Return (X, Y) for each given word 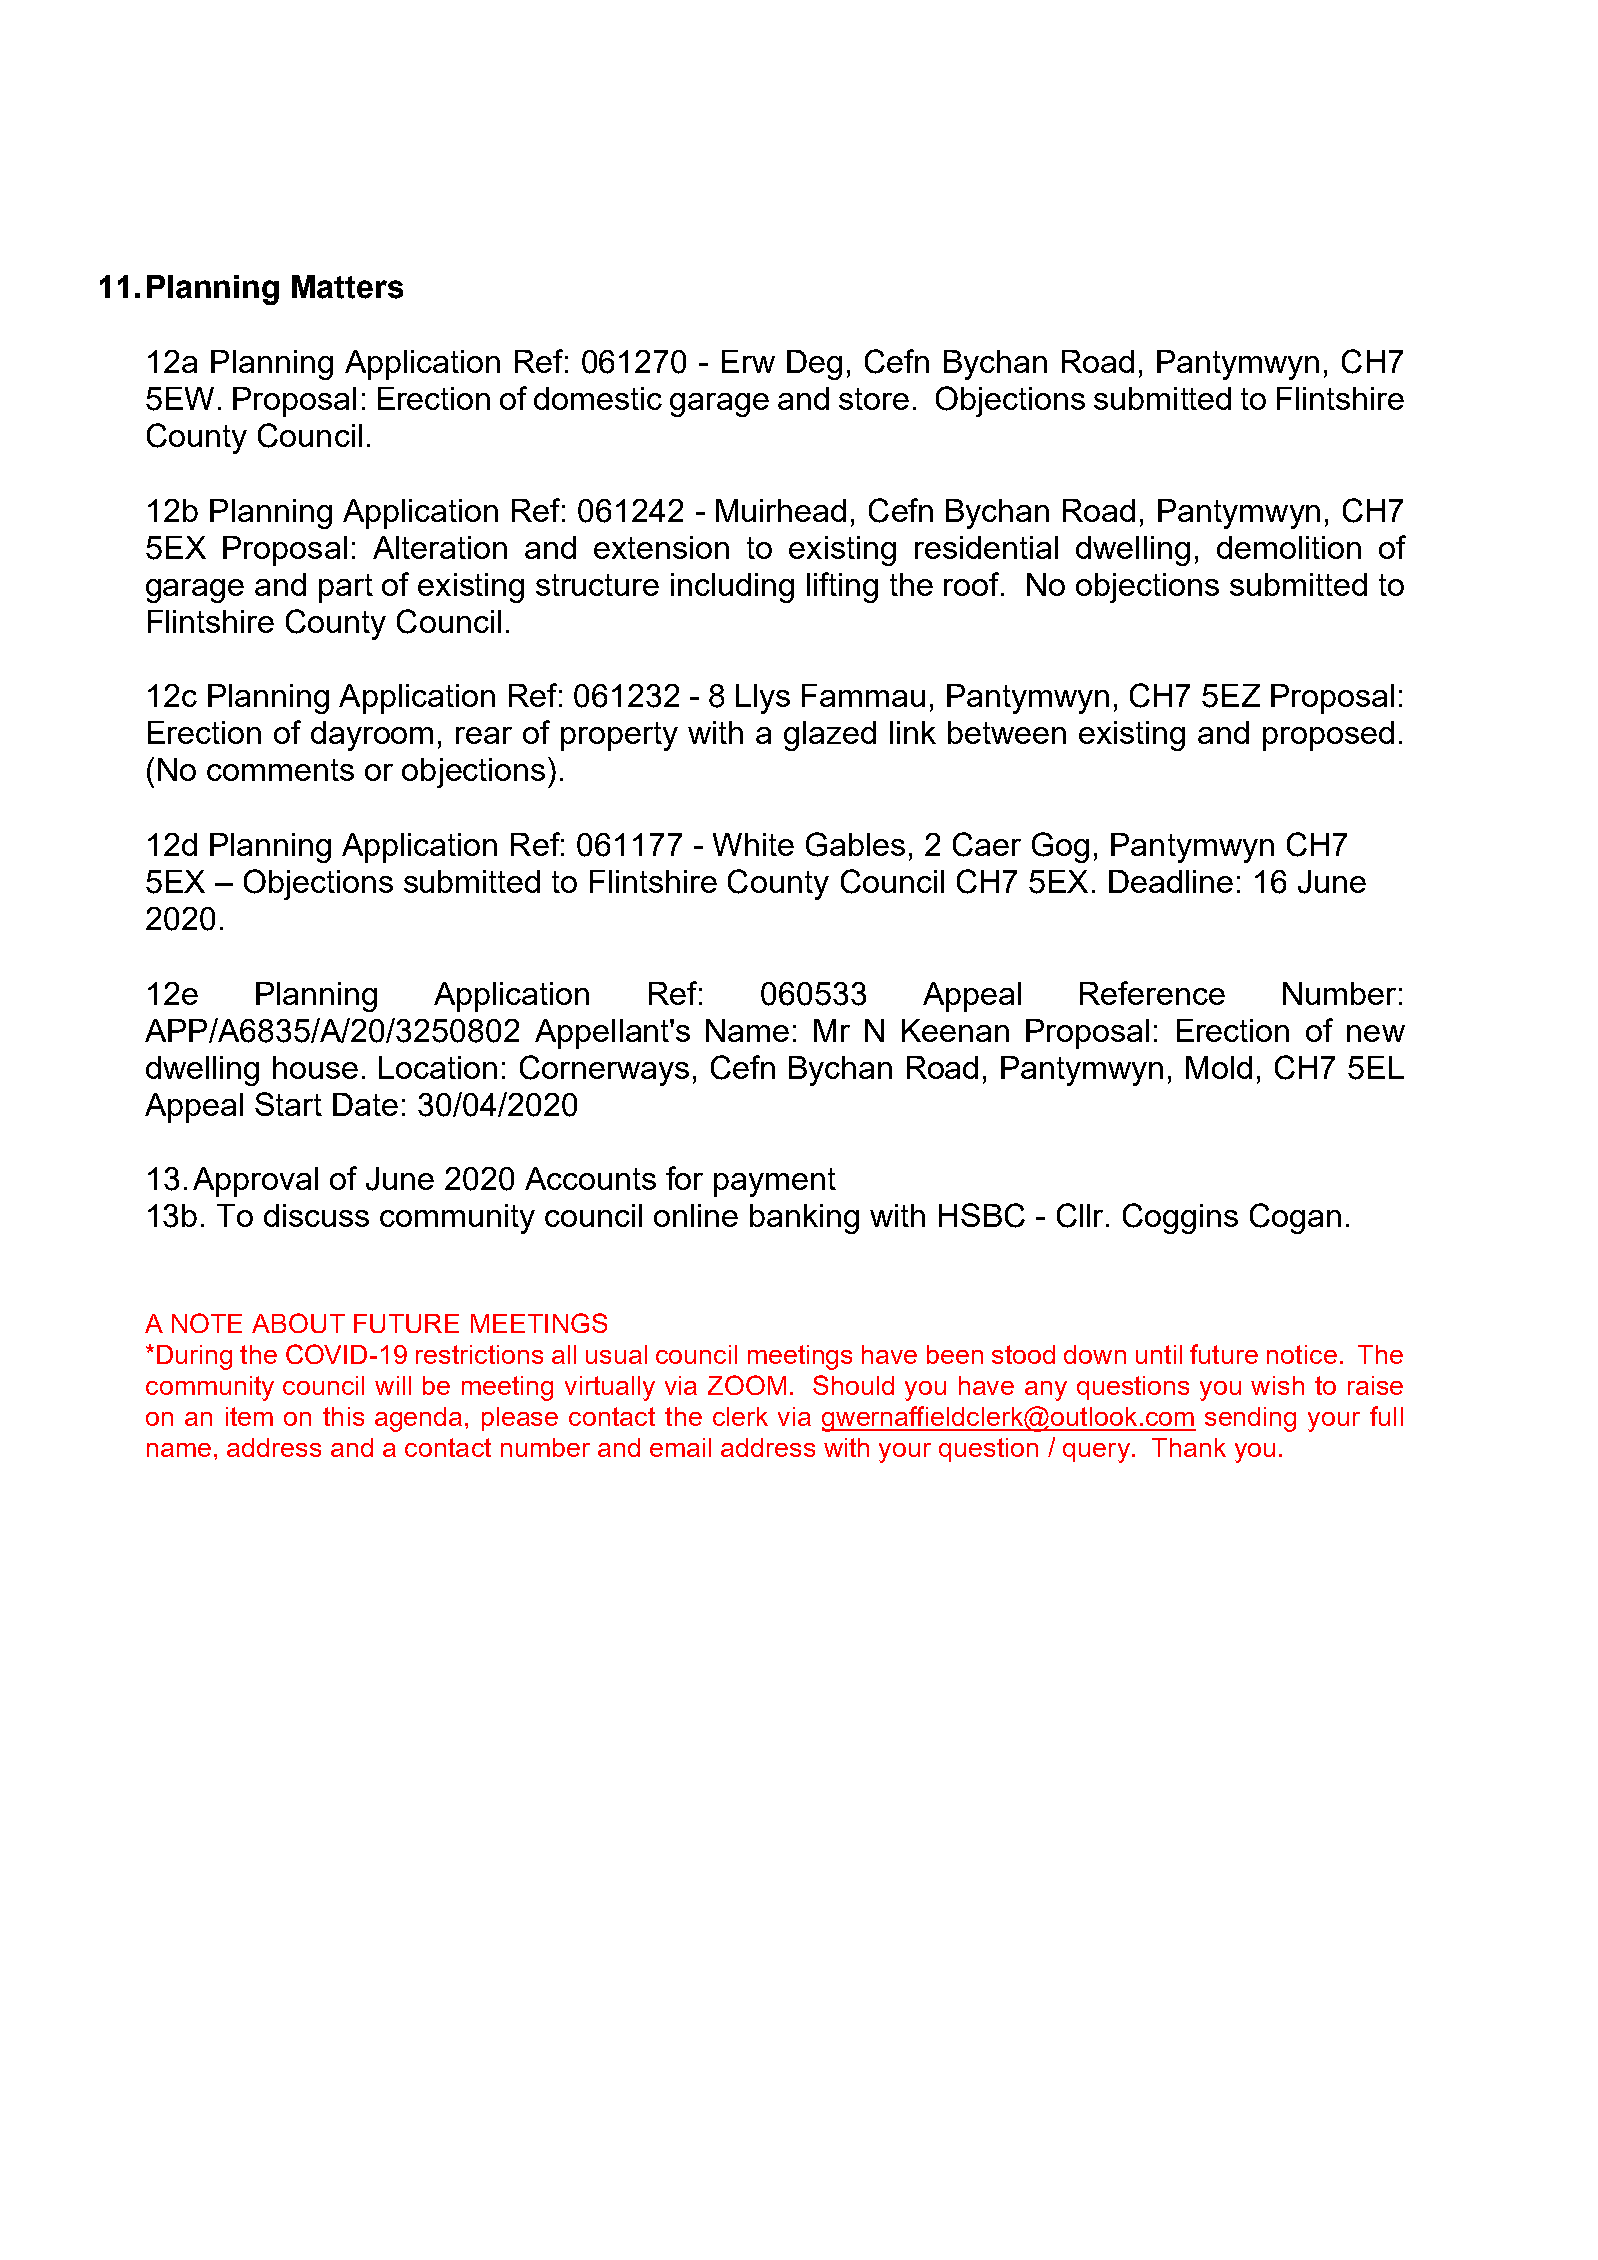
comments (280, 770)
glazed (830, 736)
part (346, 588)
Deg (814, 365)
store (874, 399)
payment (775, 1182)
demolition (1289, 547)
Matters (347, 287)
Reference (1152, 993)
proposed (1328, 736)
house (315, 1067)
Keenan (955, 1030)
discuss (316, 1215)
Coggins (1180, 1218)
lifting (842, 587)
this (343, 1416)
